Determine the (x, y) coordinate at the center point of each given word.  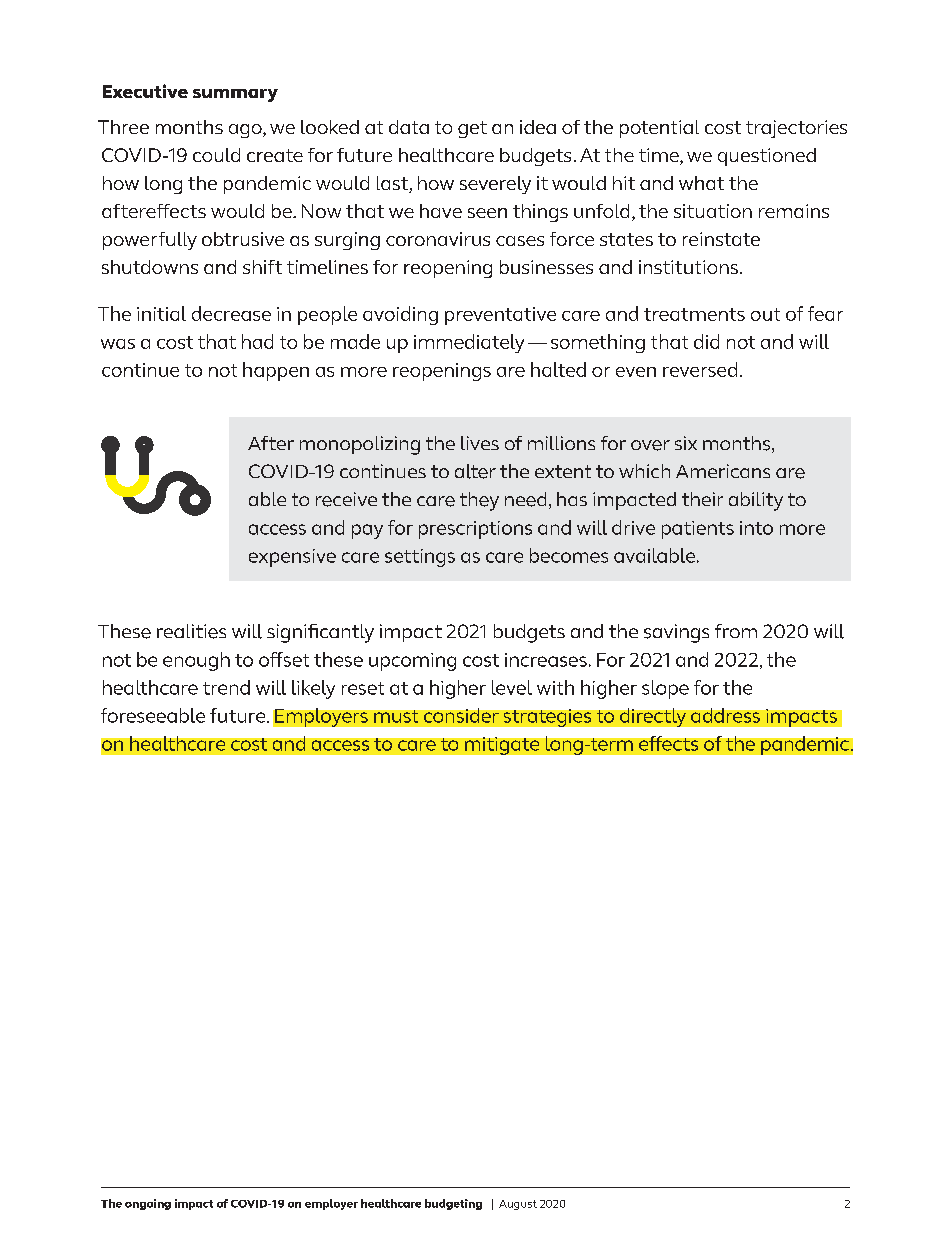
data (409, 127)
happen (276, 371)
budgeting (453, 1204)
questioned (767, 157)
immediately (469, 343)
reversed (700, 369)
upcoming (412, 662)
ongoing (148, 1204)
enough (196, 661)
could (216, 155)
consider (461, 715)
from (736, 631)
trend (226, 687)
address (725, 715)
